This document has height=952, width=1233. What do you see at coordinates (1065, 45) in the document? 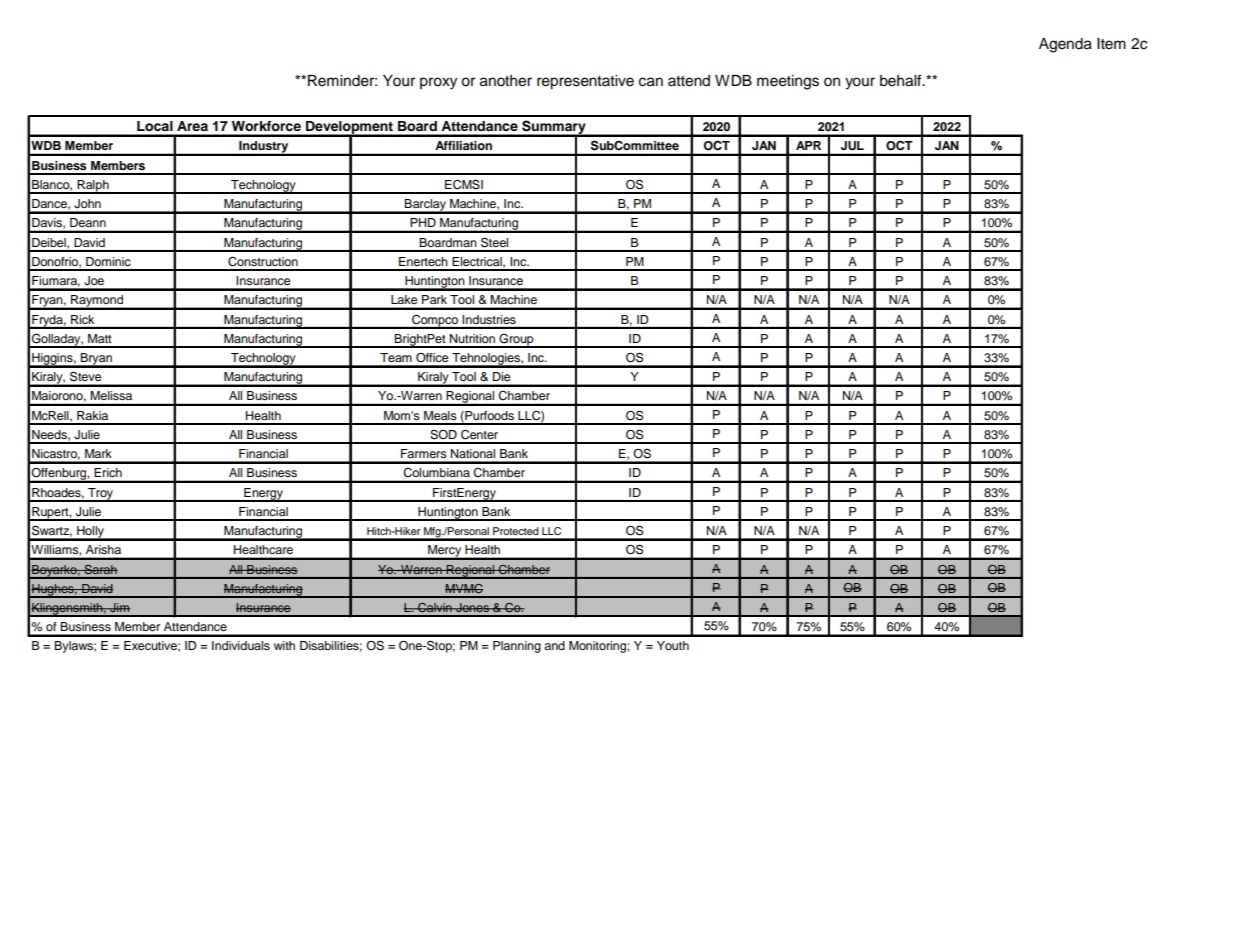
I see `Agenda` at bounding box center [1065, 45].
